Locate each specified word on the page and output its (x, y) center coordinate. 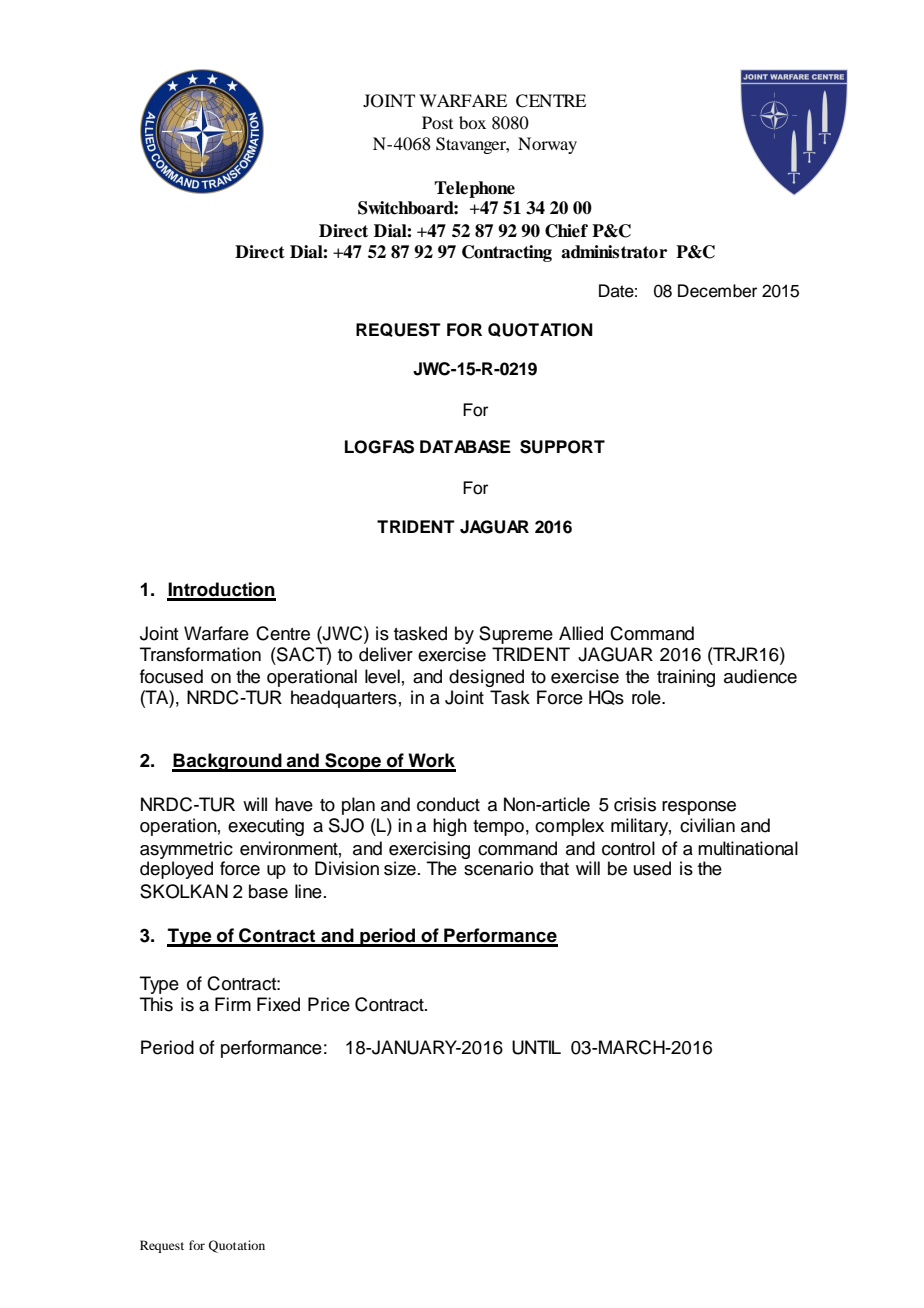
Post (437, 122)
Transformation (200, 654)
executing (266, 827)
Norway (547, 145)
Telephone (474, 189)
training (686, 678)
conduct (448, 804)
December (717, 291)
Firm (233, 1004)
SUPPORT (562, 447)
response (699, 808)
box (472, 122)
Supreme (516, 635)
